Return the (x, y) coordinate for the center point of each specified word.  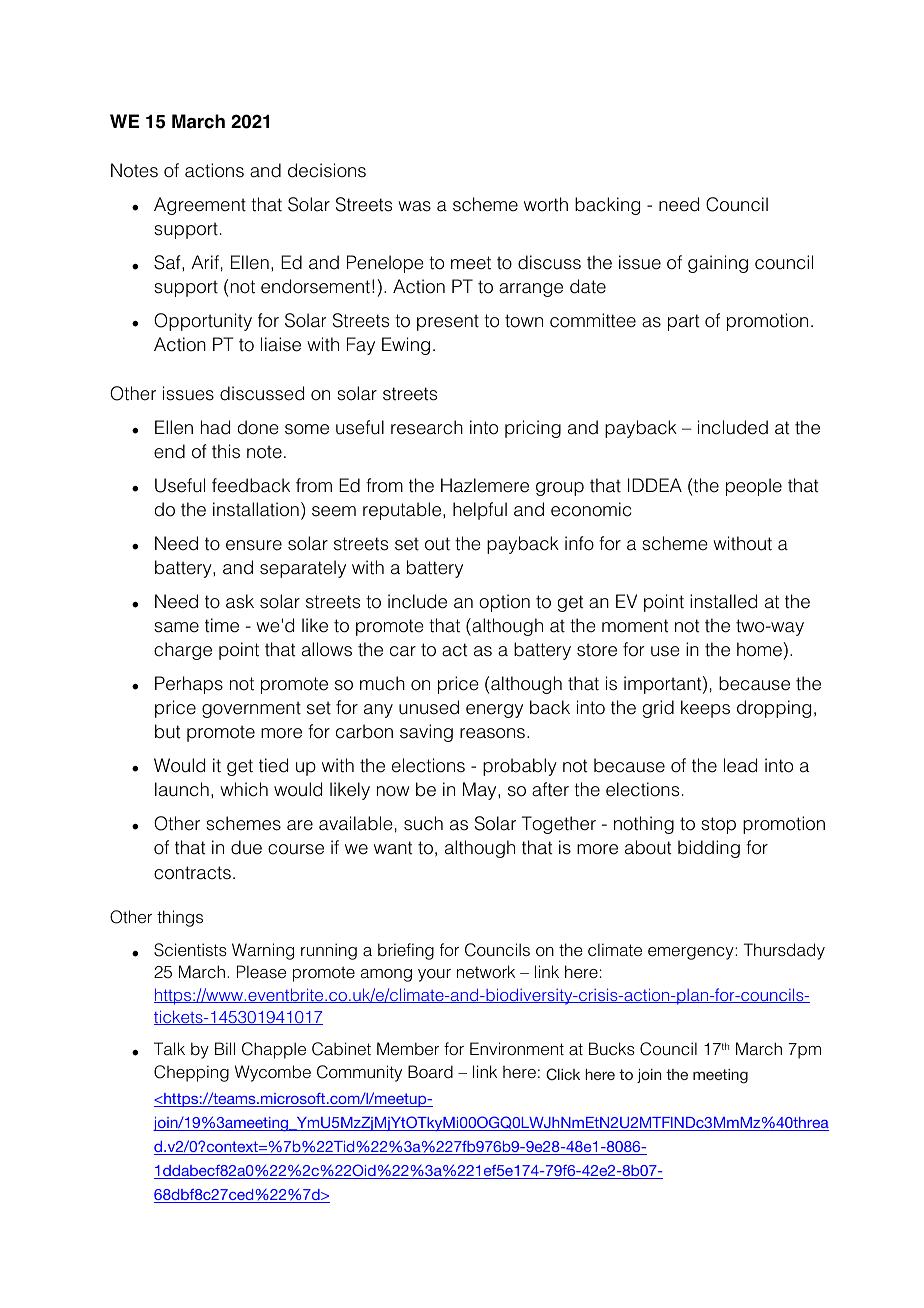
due (246, 847)
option (504, 603)
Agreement (200, 206)
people (754, 487)
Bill (225, 1048)
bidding (709, 849)
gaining (718, 264)
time (222, 625)
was (414, 206)
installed (723, 601)
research (427, 427)
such (423, 823)
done (258, 427)
